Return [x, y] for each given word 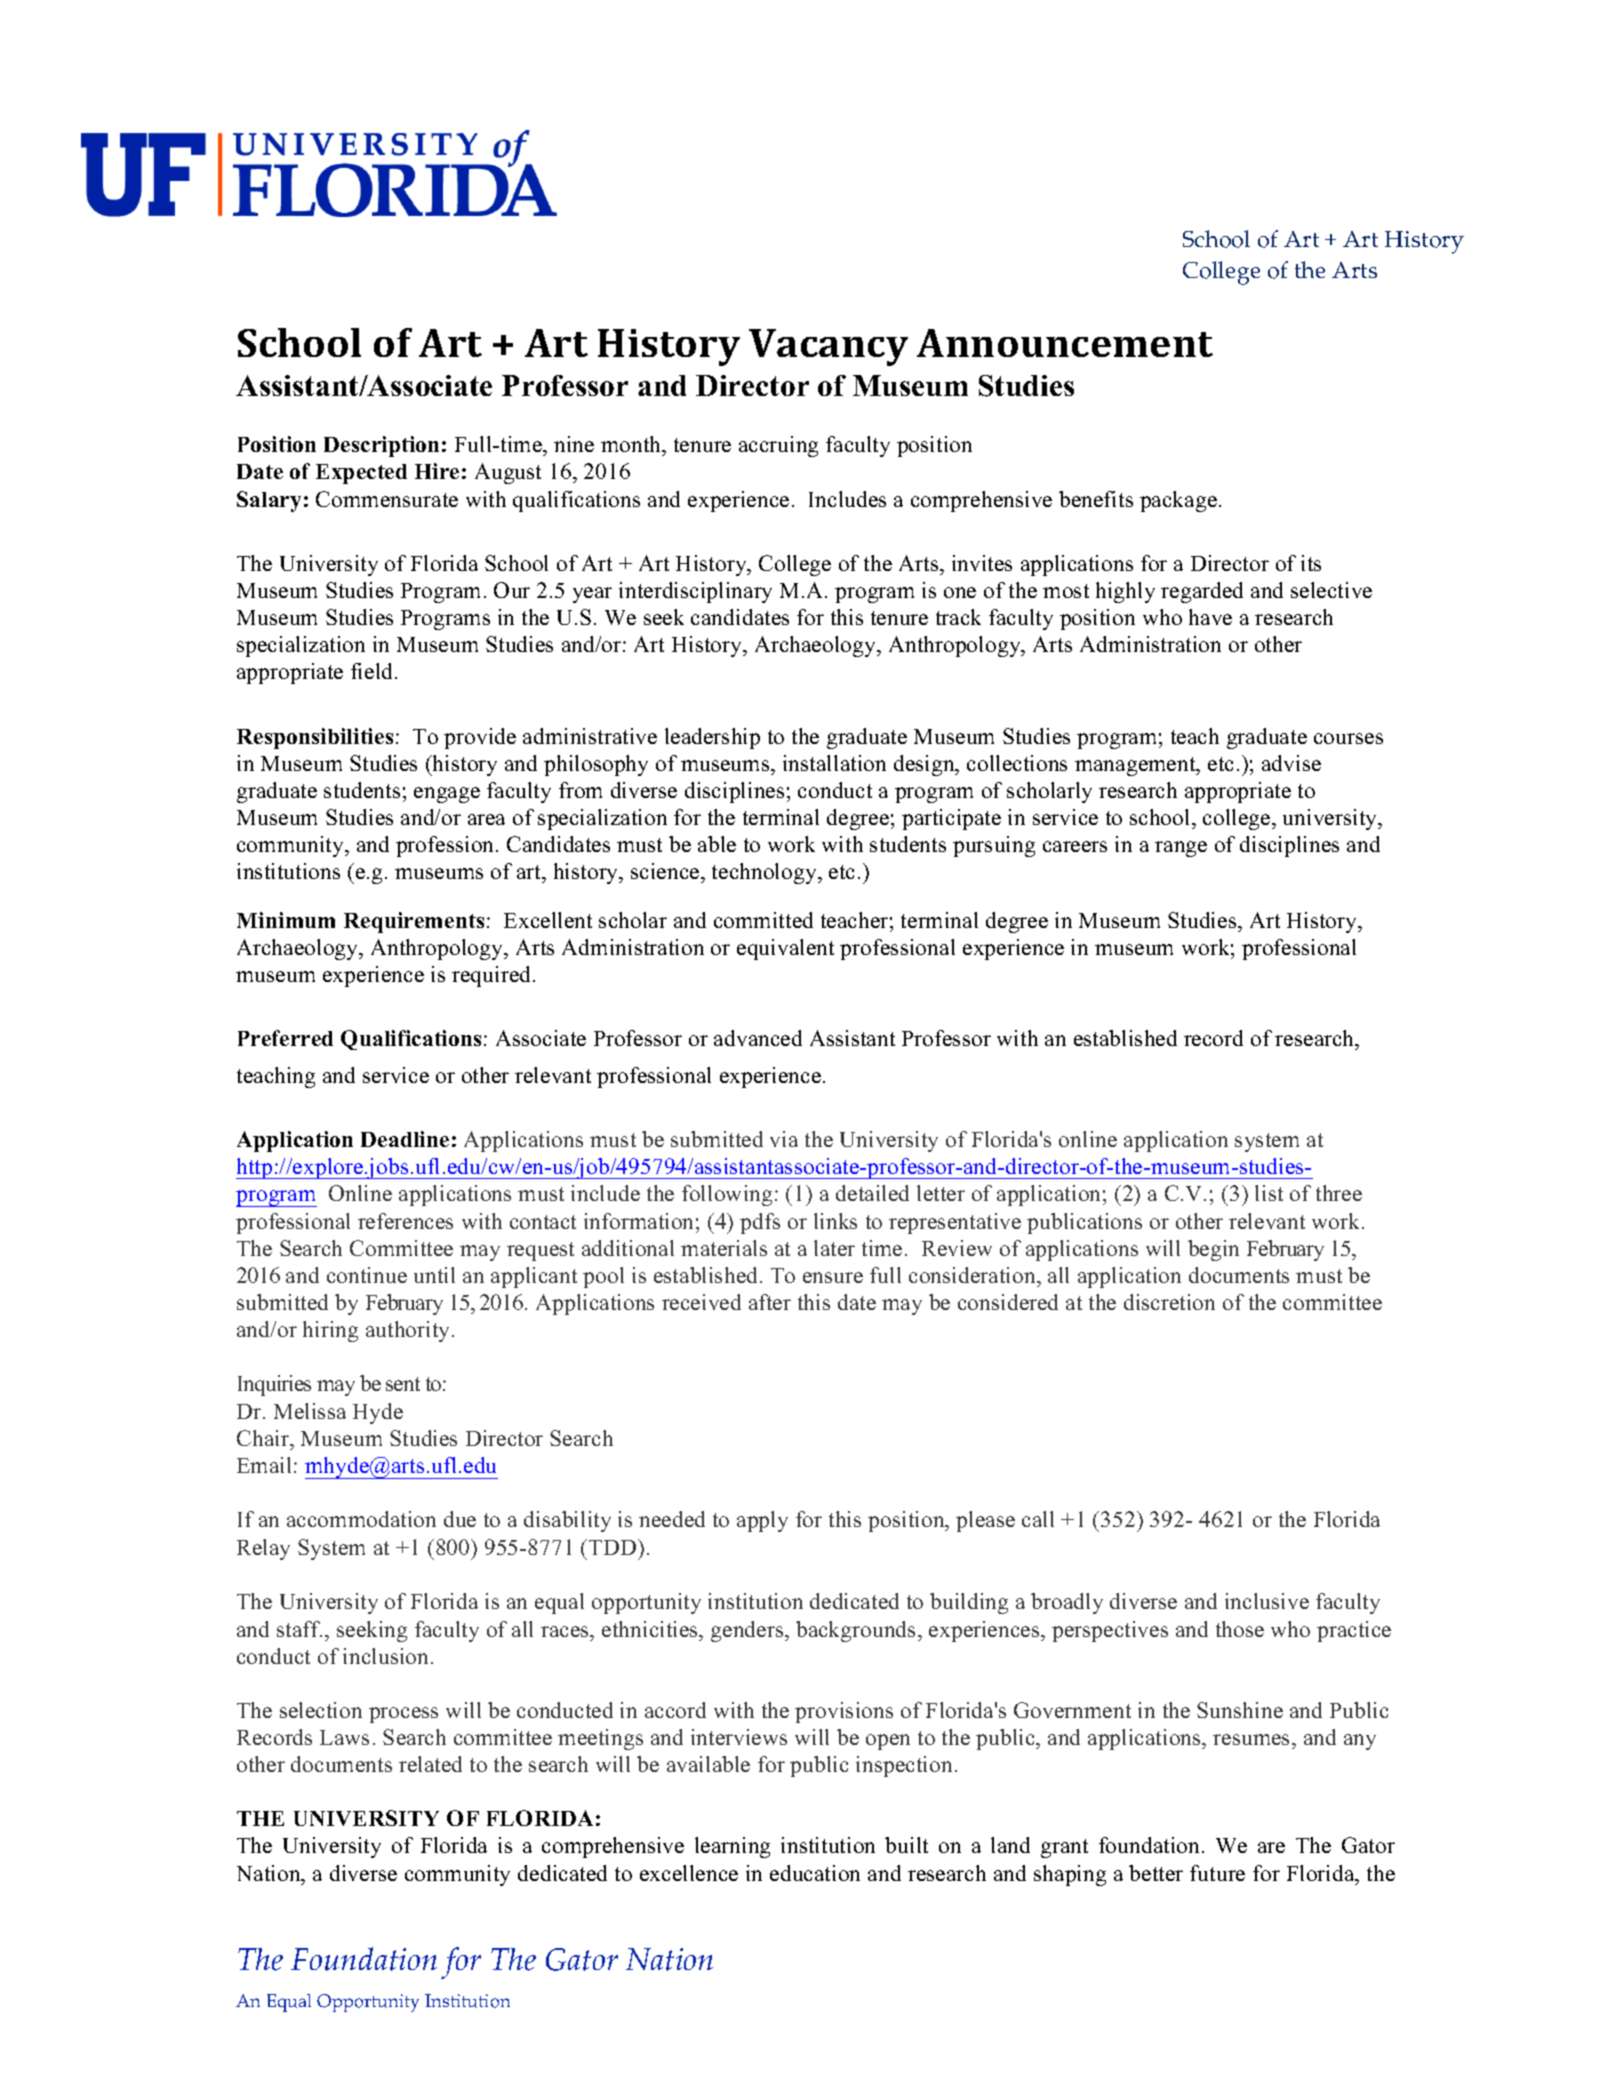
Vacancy [828, 347]
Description [381, 446]
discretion [1169, 1302]
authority [409, 1331]
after [770, 1302]
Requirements [414, 922]
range [1181, 849]
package [1178, 501]
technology [765, 873]
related [430, 1764]
